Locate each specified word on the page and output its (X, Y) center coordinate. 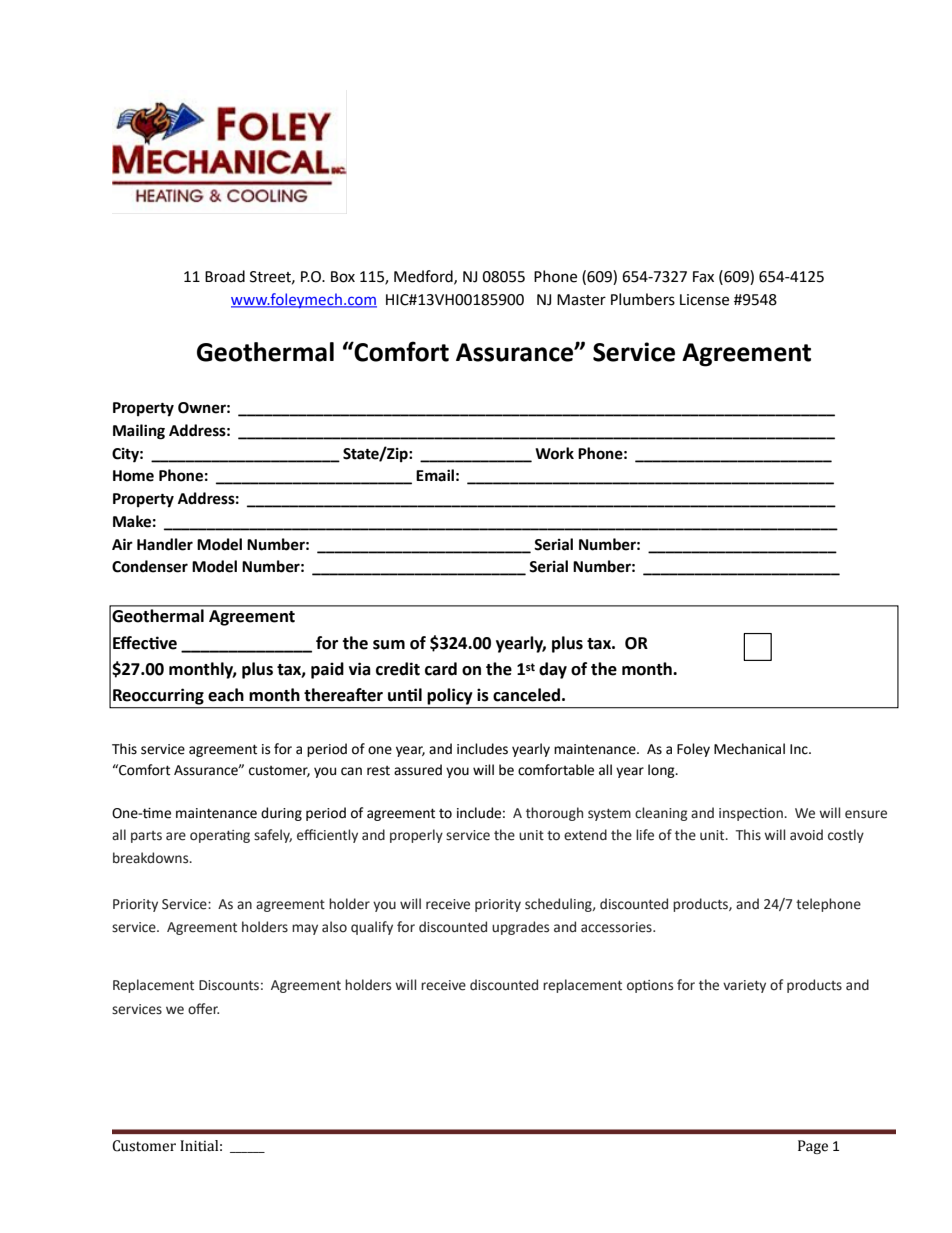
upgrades (520, 928)
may (305, 929)
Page (813, 1147)
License (704, 300)
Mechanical (749, 749)
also (334, 927)
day (553, 670)
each (226, 695)
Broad (225, 276)
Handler (165, 544)
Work (554, 453)
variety (744, 986)
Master (581, 300)
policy (450, 696)
